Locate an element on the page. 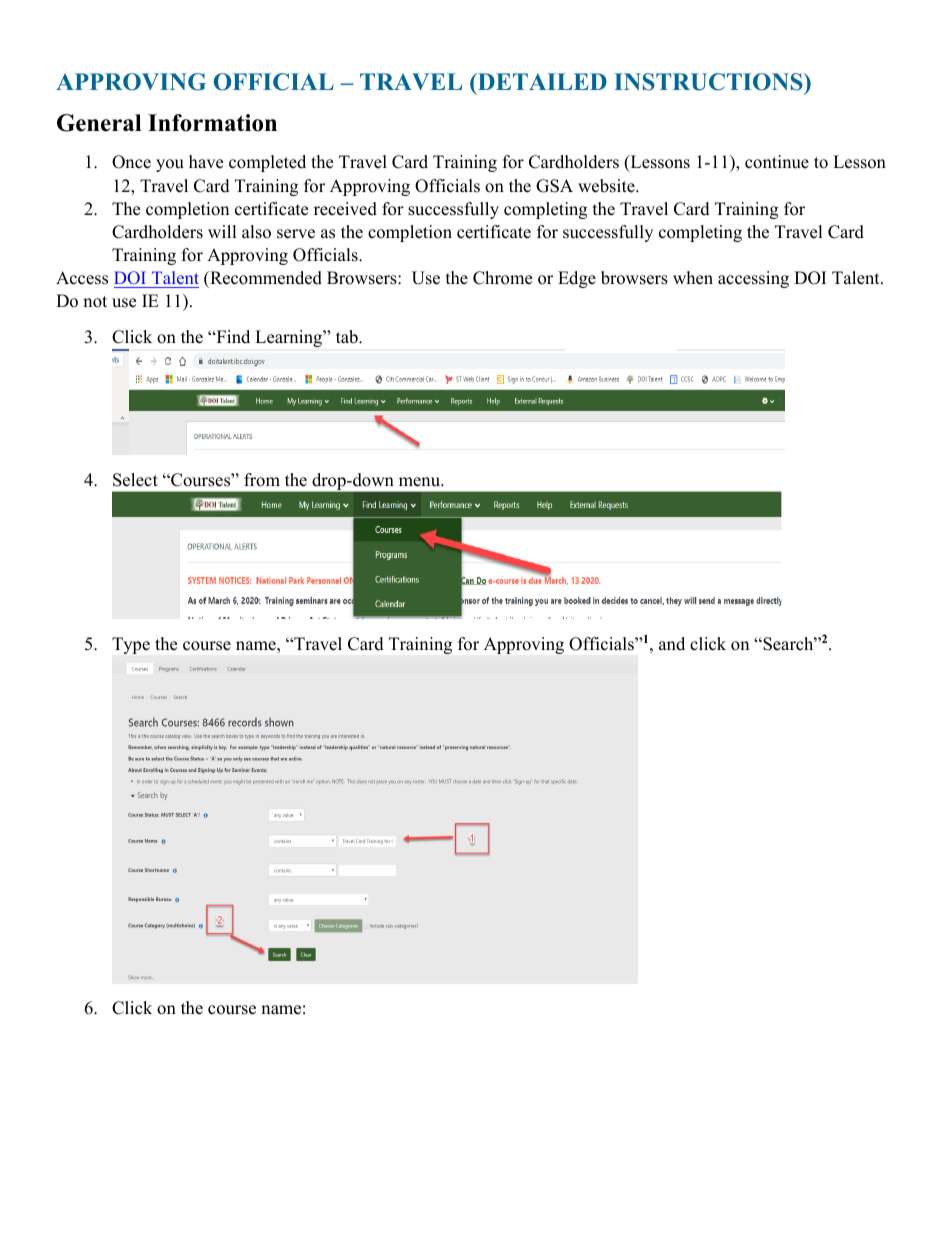 Image resolution: width=952 pixels, height=1233 pixels. Type is located at coordinates (131, 645).
